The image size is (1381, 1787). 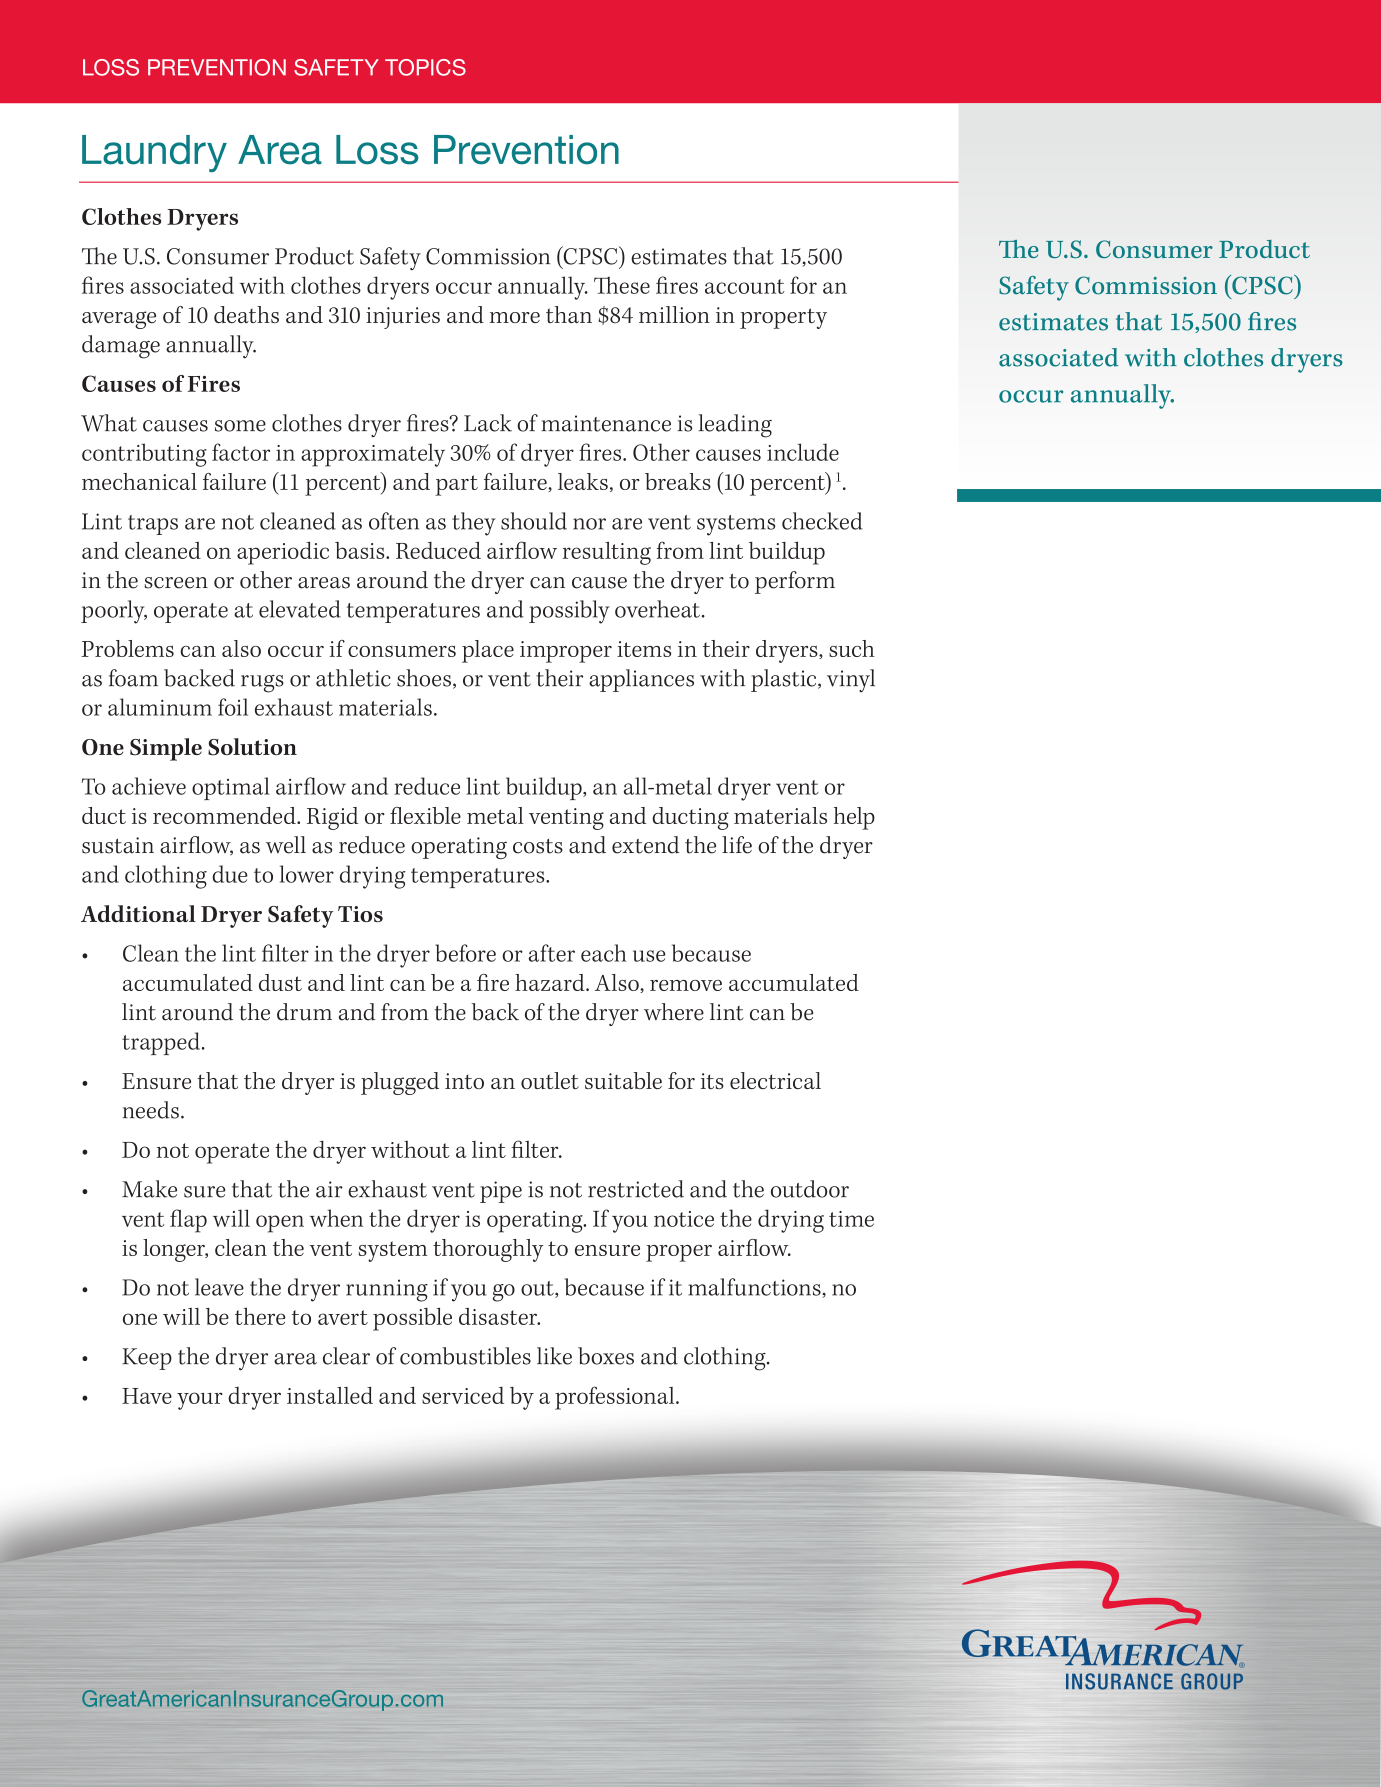 What do you see at coordinates (744, 286) in the screenshot?
I see `account` at bounding box center [744, 286].
